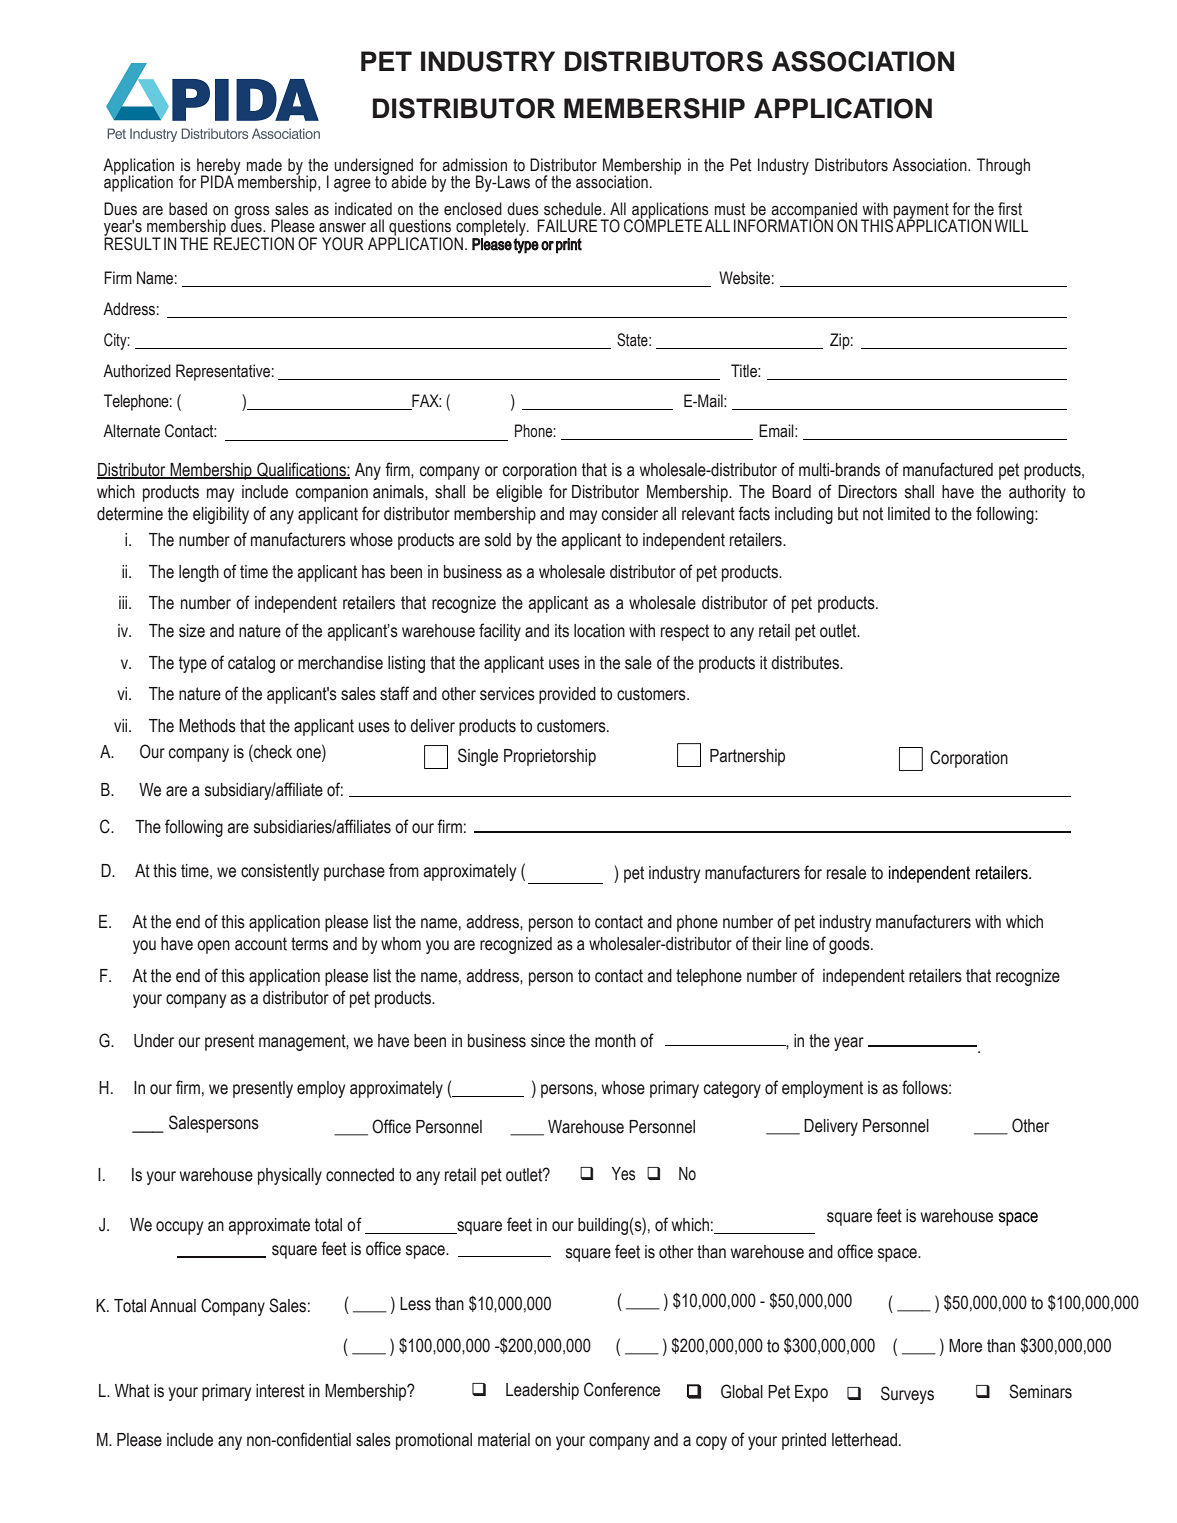 This image has height=1523, width=1177. I want to click on payment, so click(921, 212).
